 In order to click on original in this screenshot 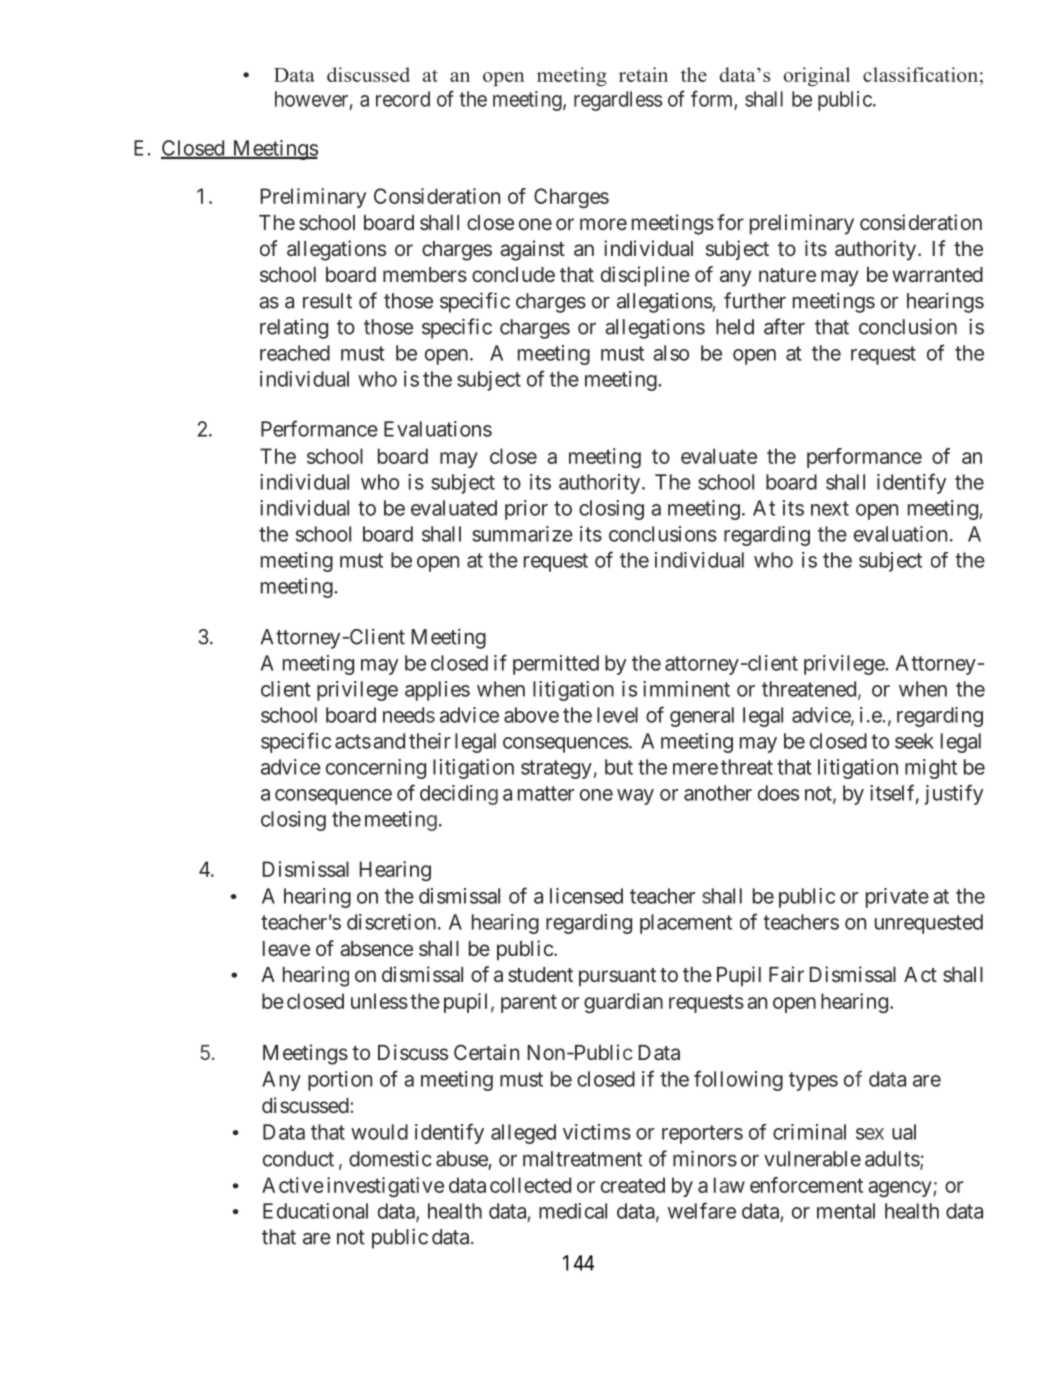, I will do `click(816, 76)`.
